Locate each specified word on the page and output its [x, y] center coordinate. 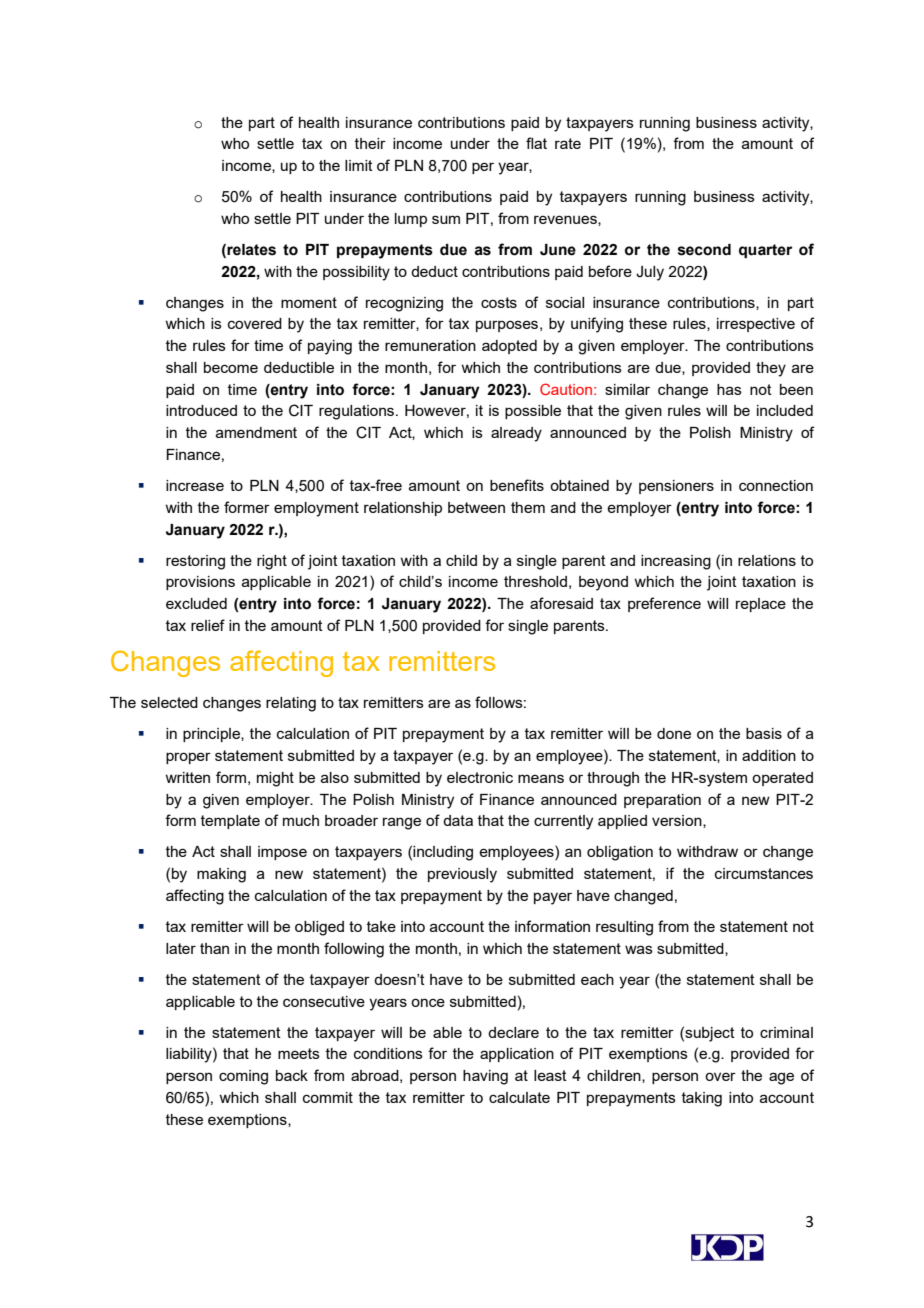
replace [761, 605]
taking [702, 1099]
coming [243, 1077]
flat [536, 143]
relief [208, 625]
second [704, 250]
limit [359, 165]
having [485, 1077]
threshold [535, 581]
